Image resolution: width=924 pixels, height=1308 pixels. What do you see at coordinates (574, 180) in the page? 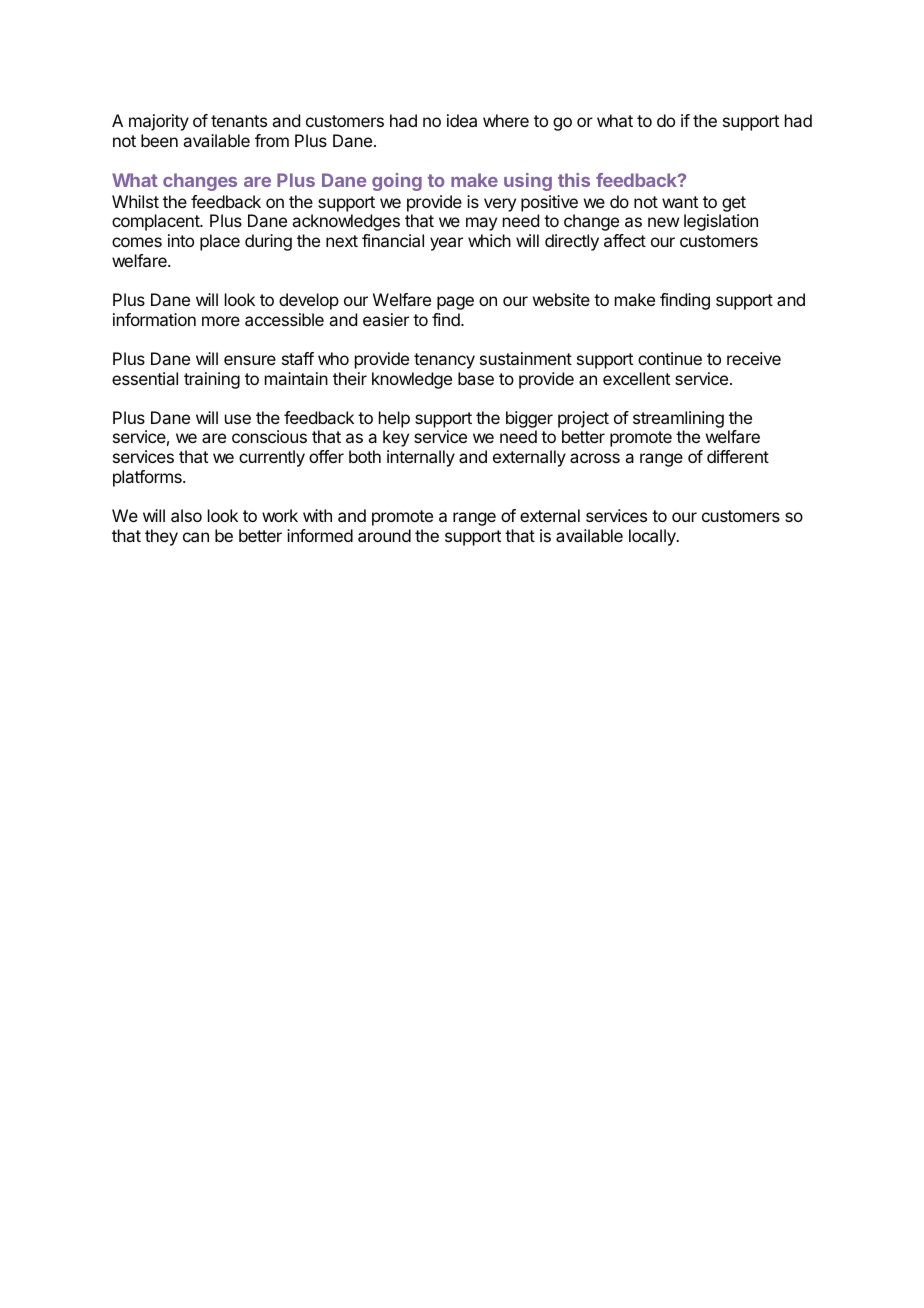
I see `this` at bounding box center [574, 180].
